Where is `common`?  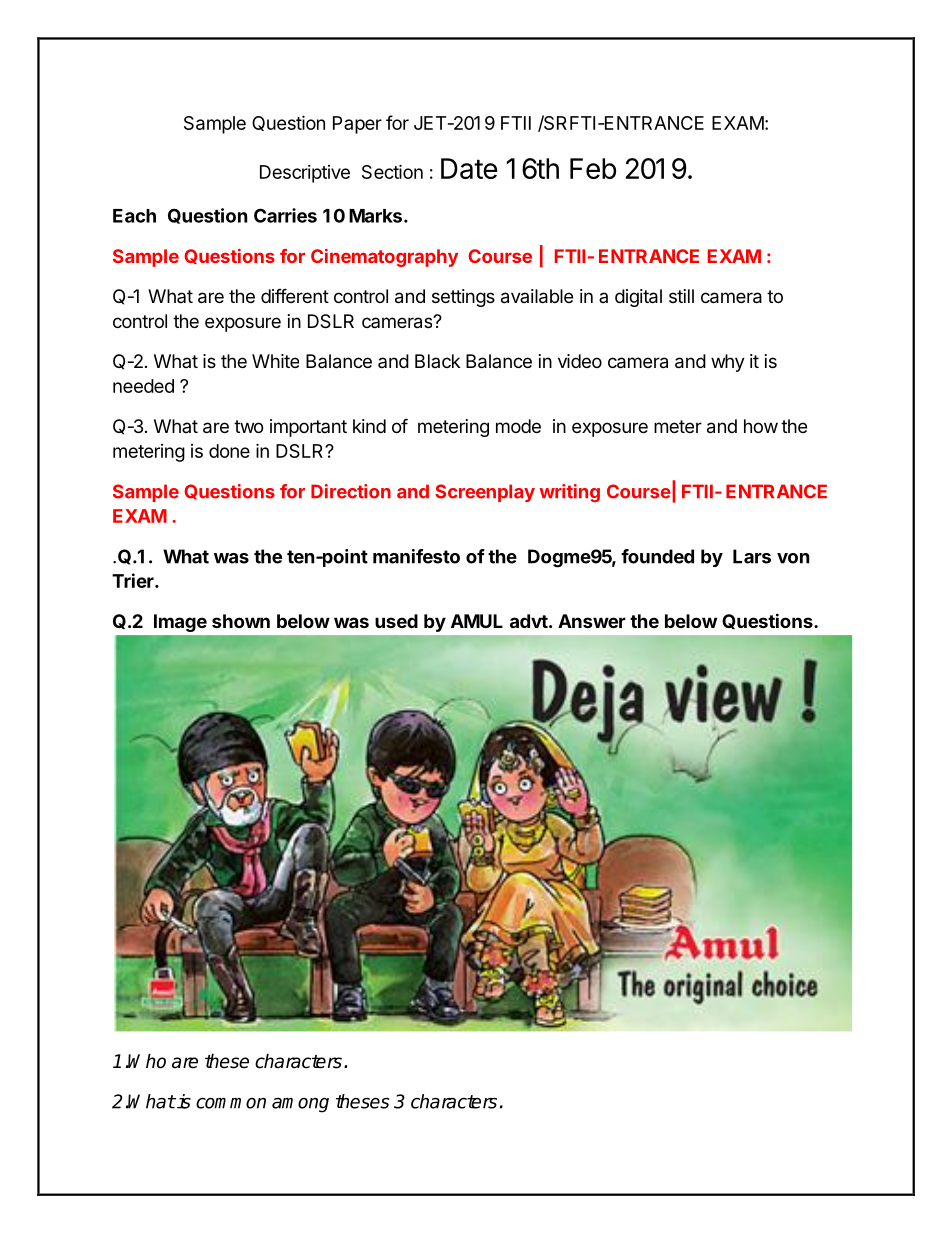
common is located at coordinates (231, 1103).
